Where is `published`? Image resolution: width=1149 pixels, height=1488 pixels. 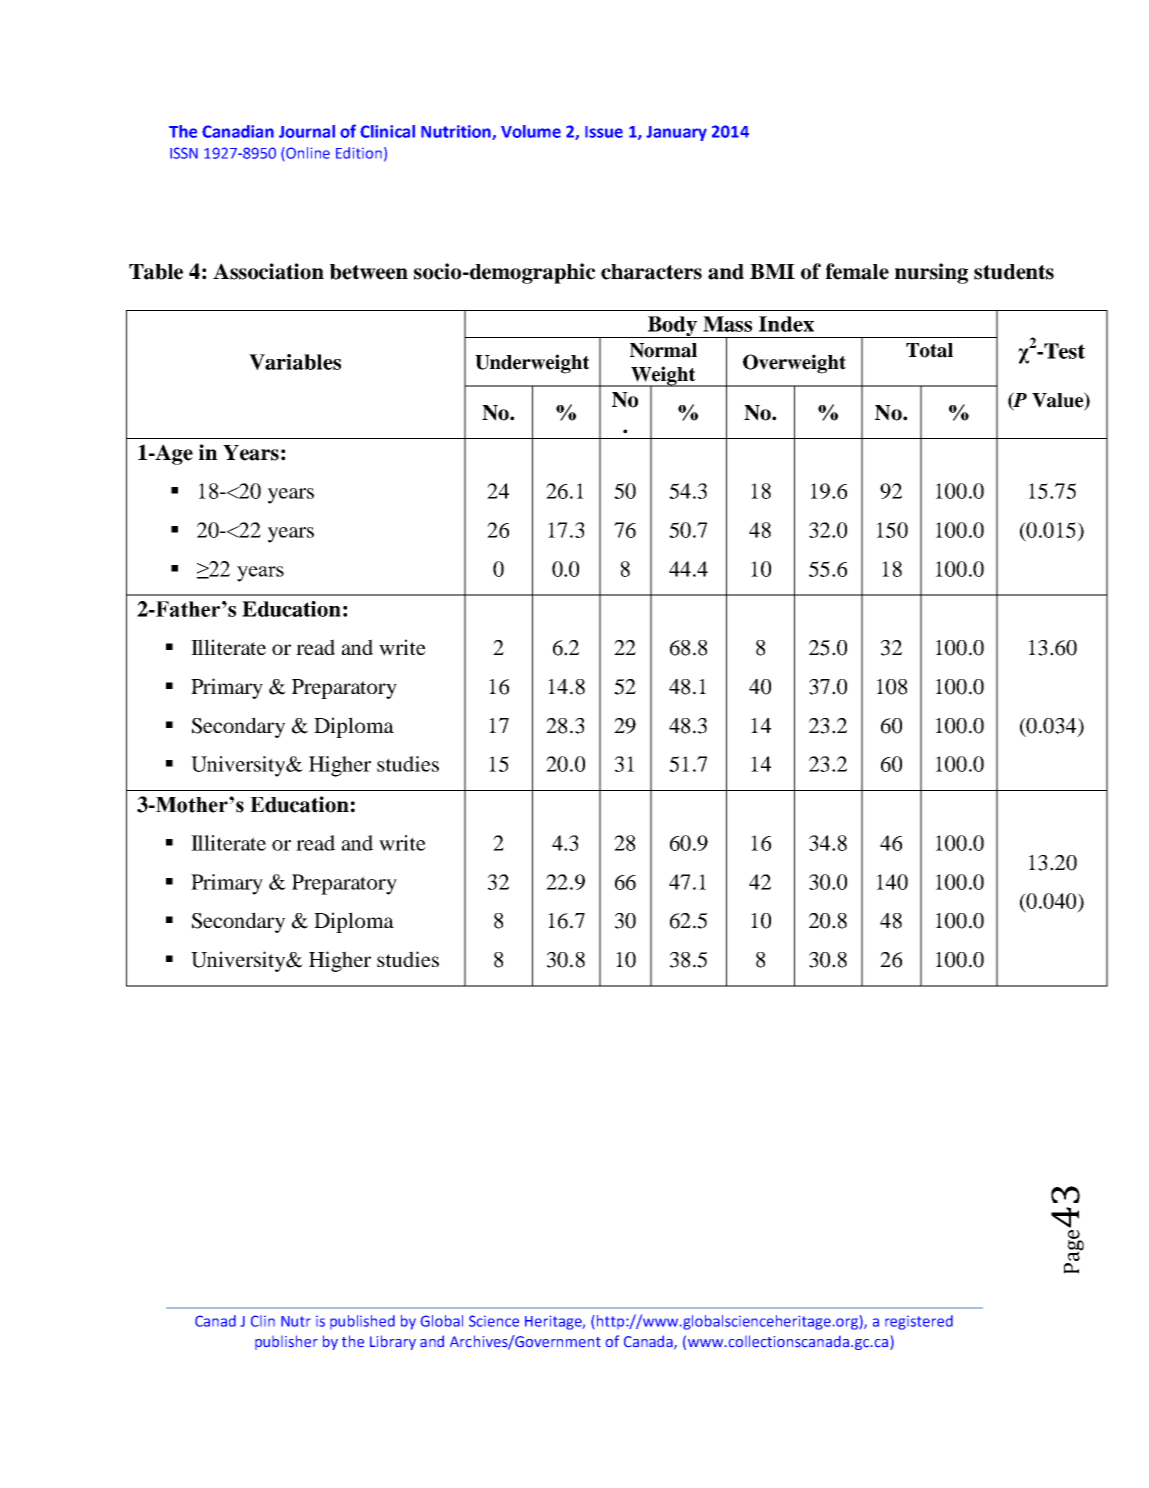
published is located at coordinates (362, 1322).
